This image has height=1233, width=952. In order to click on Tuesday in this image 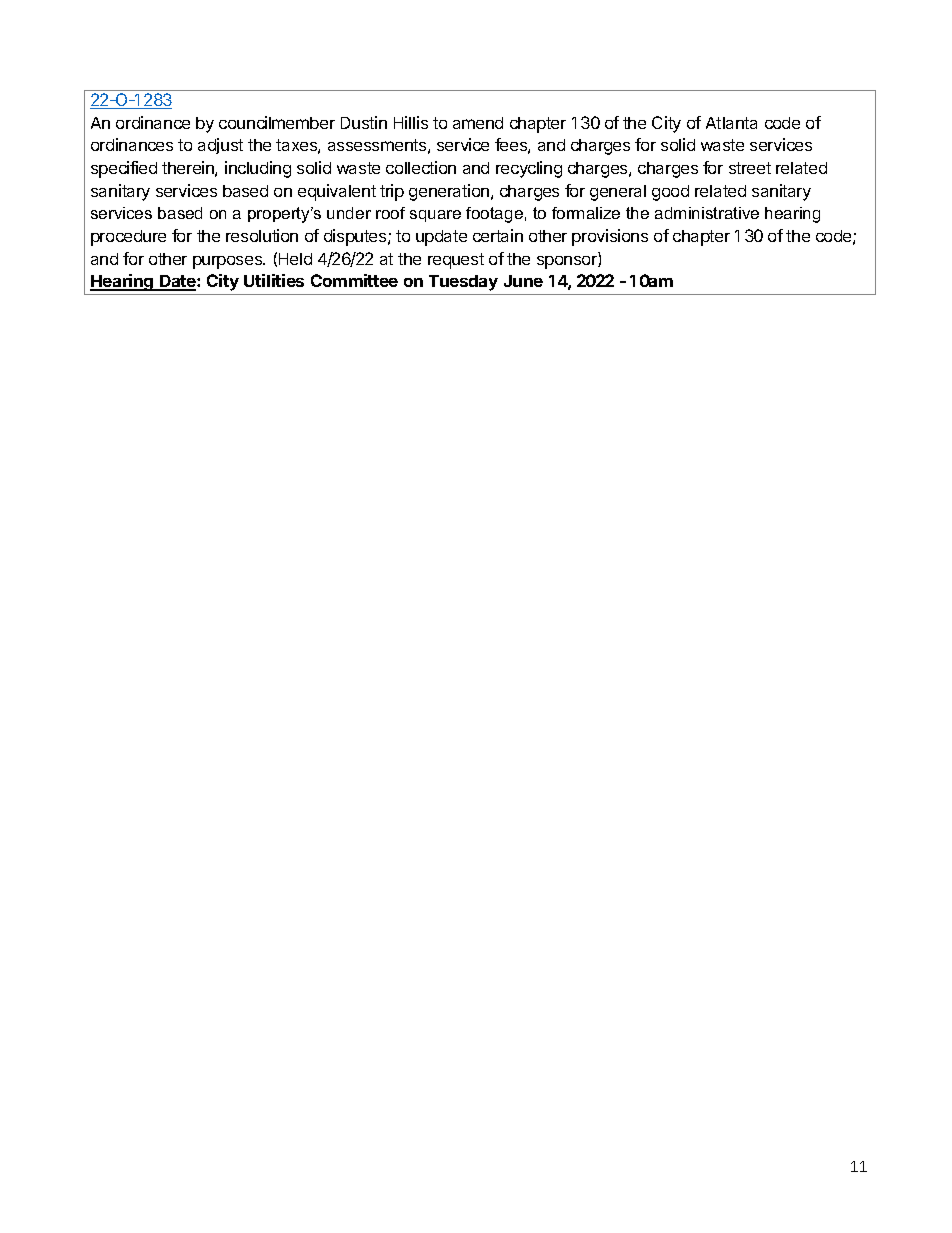, I will do `click(463, 283)`.
